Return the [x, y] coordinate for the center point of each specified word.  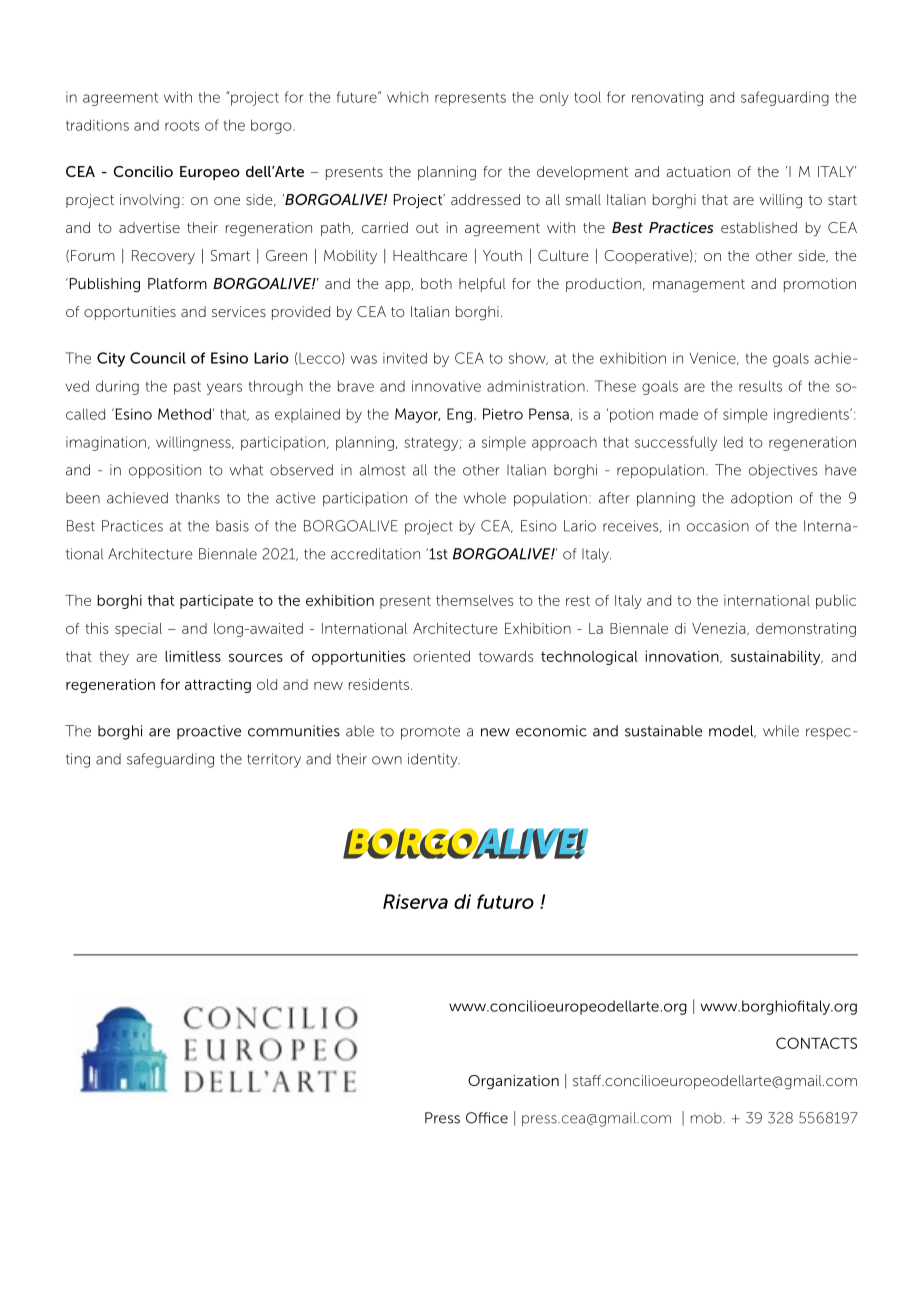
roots [182, 125]
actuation [698, 171]
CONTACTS [816, 1043]
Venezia [720, 629]
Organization [513, 1082]
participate [216, 602]
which [407, 97]
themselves [474, 600]
